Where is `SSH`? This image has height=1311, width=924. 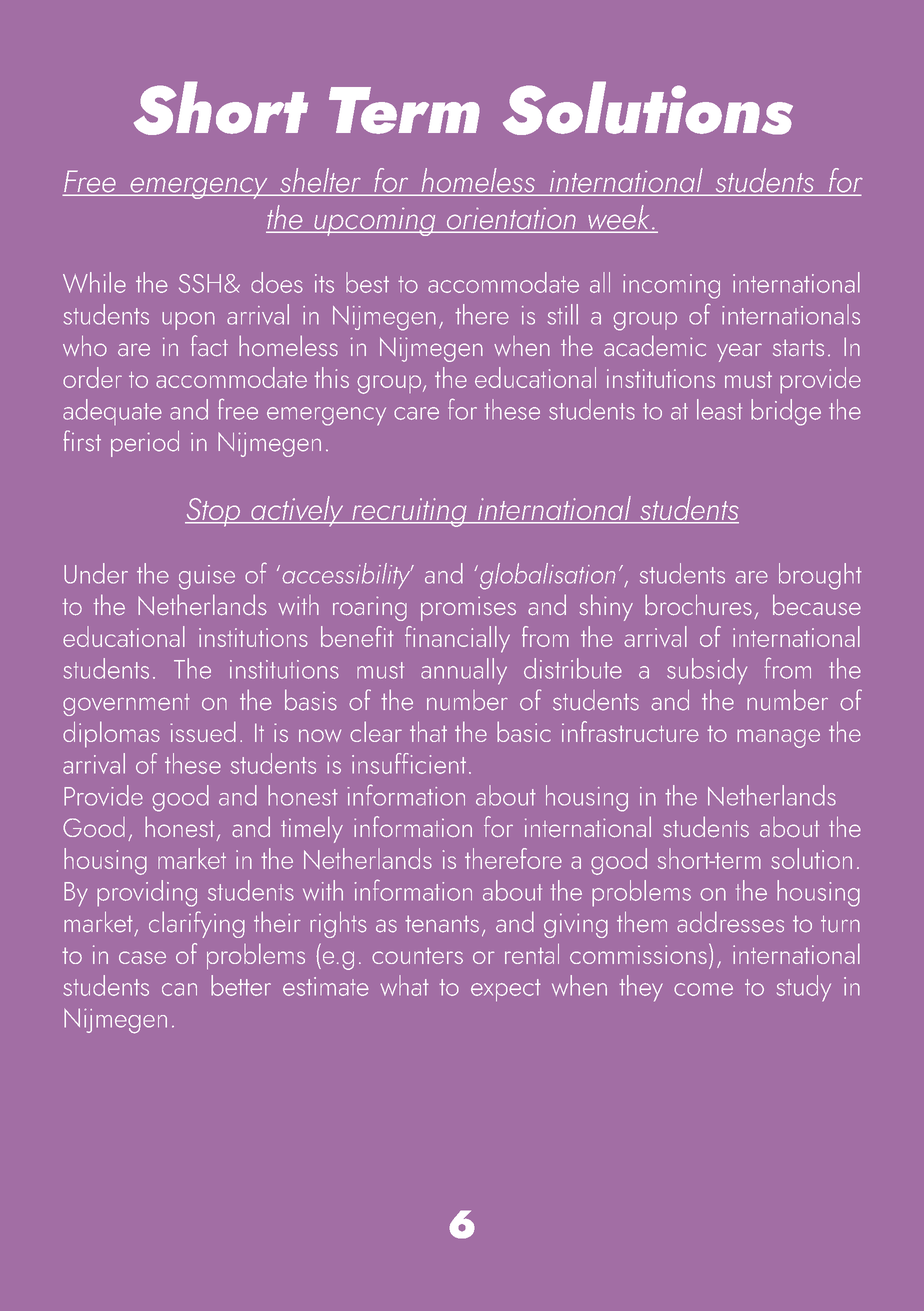 SSH is located at coordinates (200, 283).
